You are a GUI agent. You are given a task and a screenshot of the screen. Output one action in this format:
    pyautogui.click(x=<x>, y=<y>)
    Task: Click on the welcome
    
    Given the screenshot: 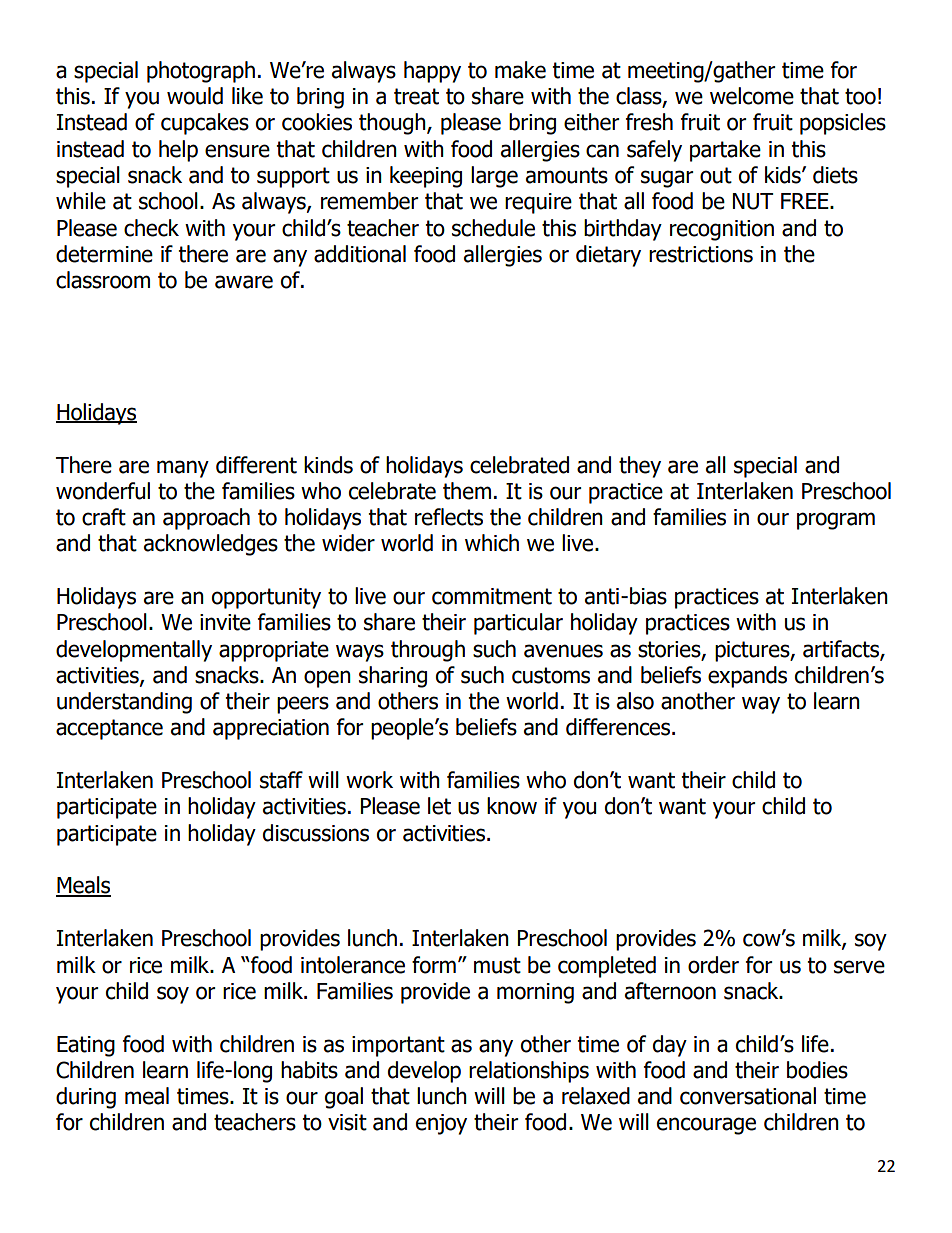 What is the action you would take?
    pyautogui.click(x=752, y=96)
